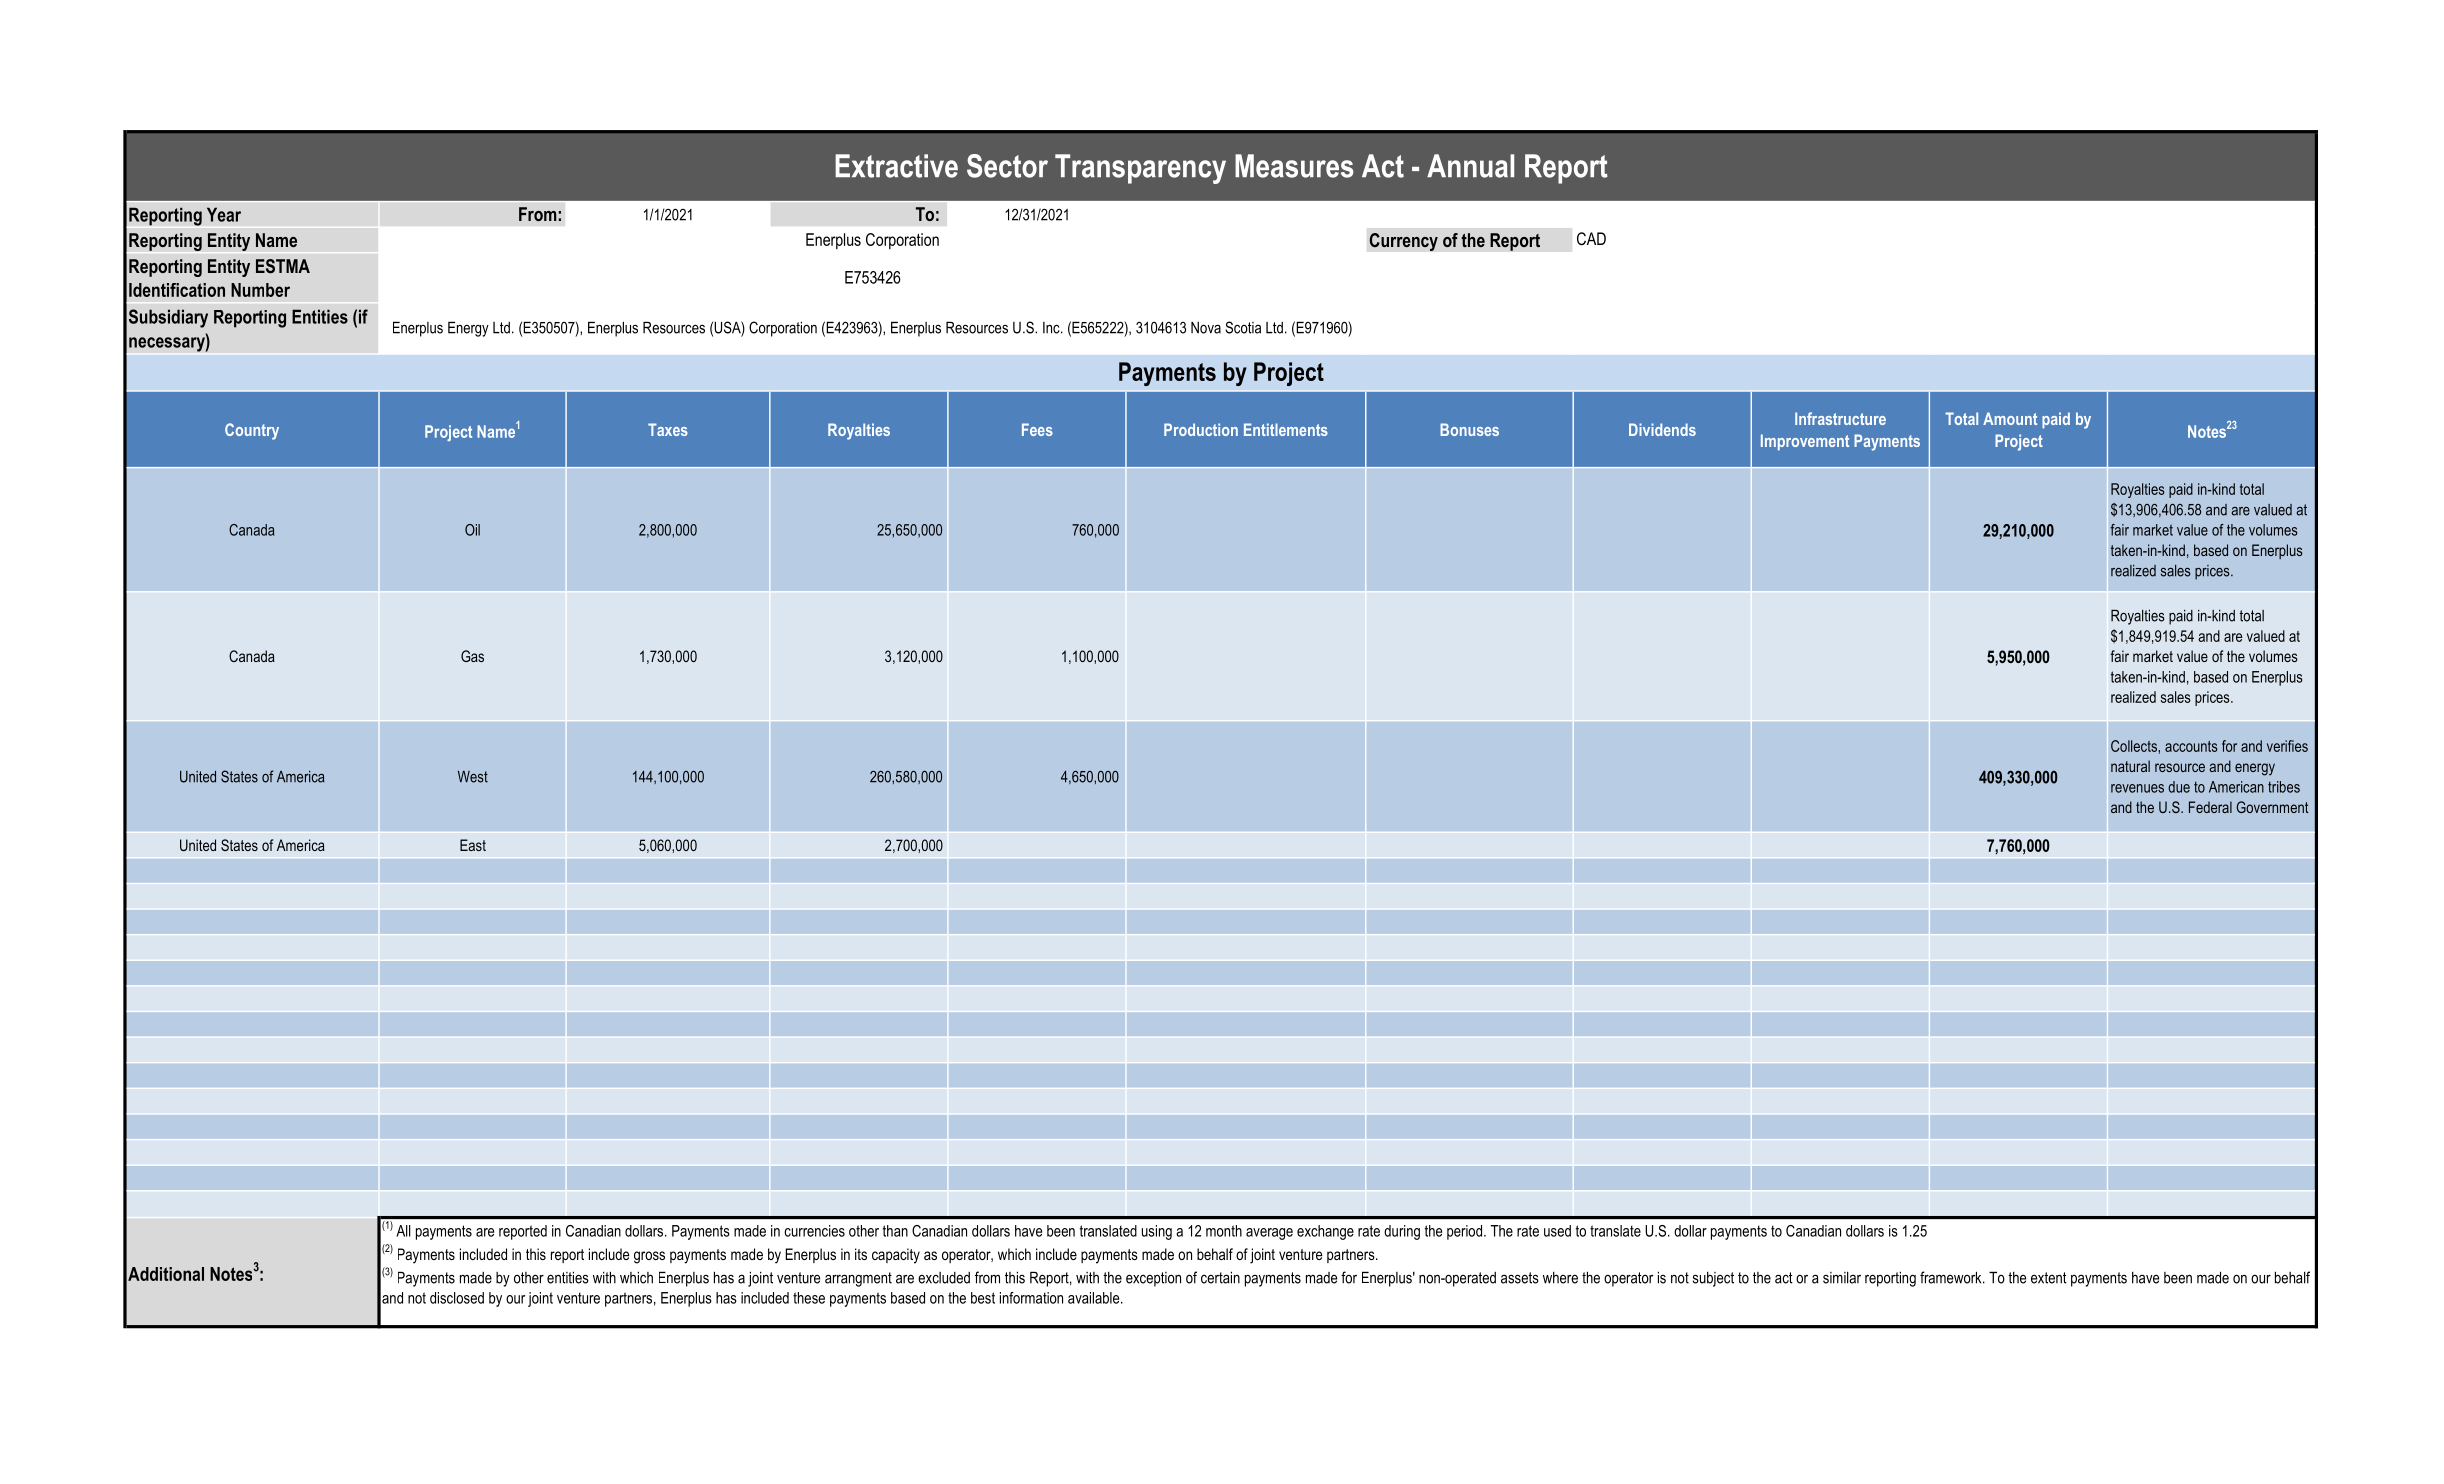  What do you see at coordinates (1805, 442) in the screenshot?
I see `Improvement` at bounding box center [1805, 442].
